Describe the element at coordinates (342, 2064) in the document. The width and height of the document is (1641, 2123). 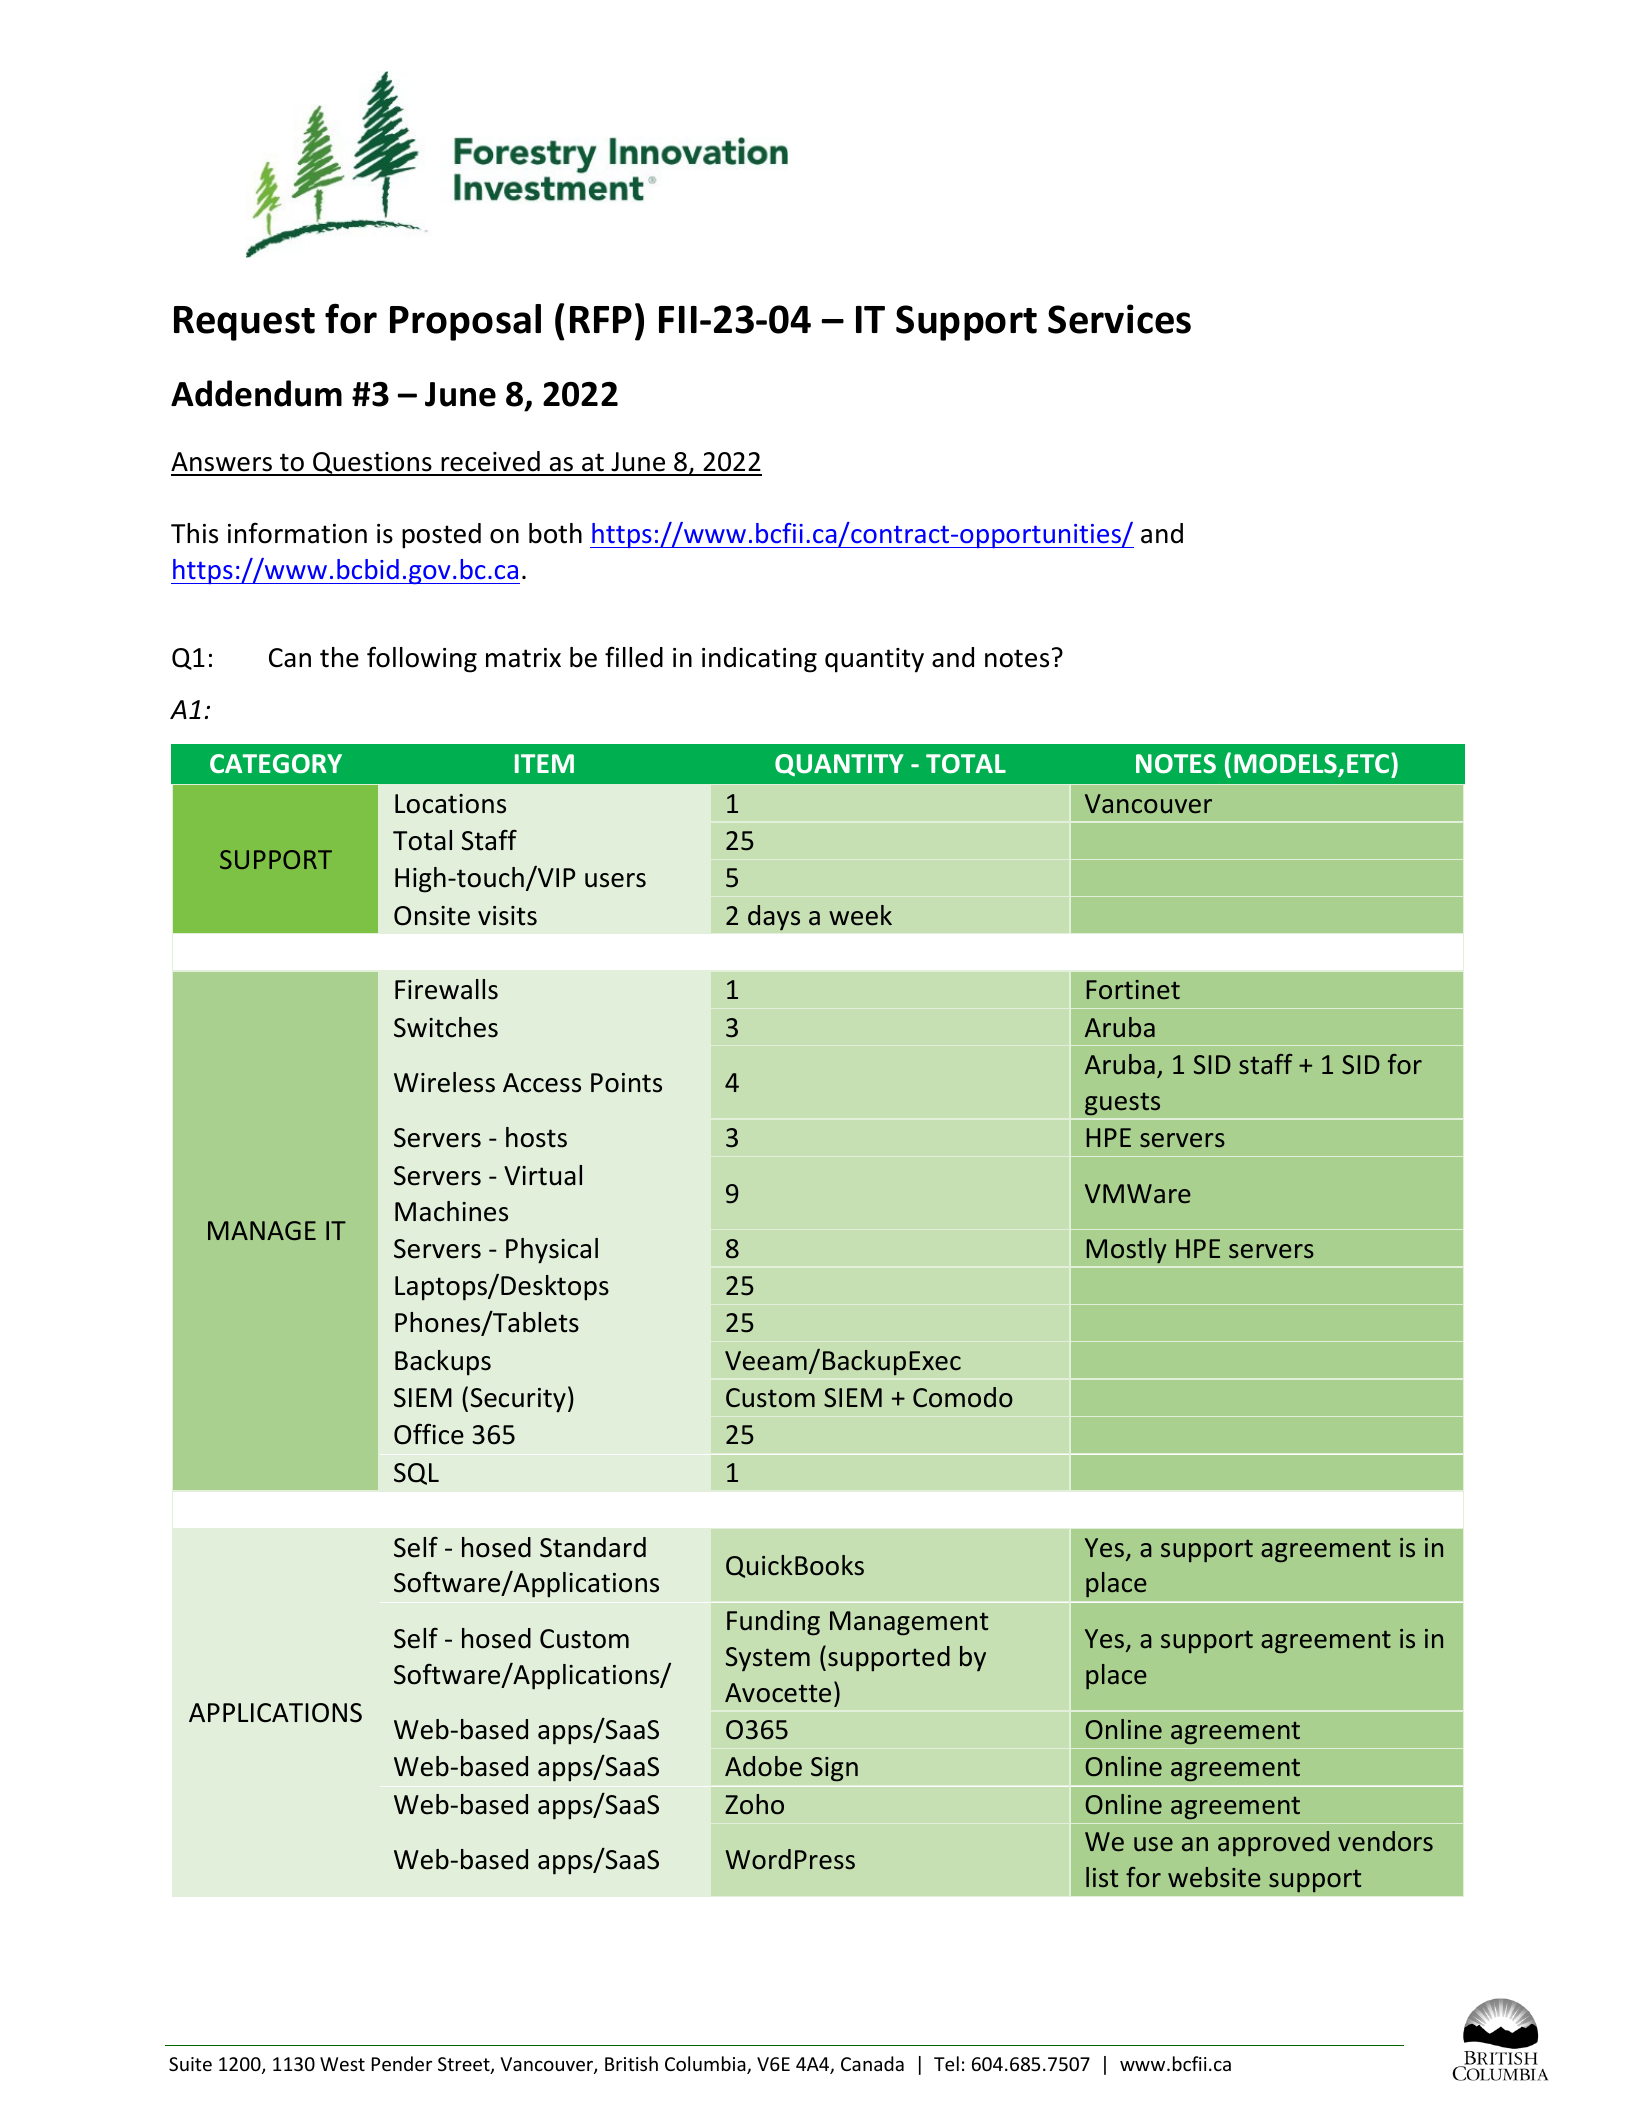
I see `West` at that location.
